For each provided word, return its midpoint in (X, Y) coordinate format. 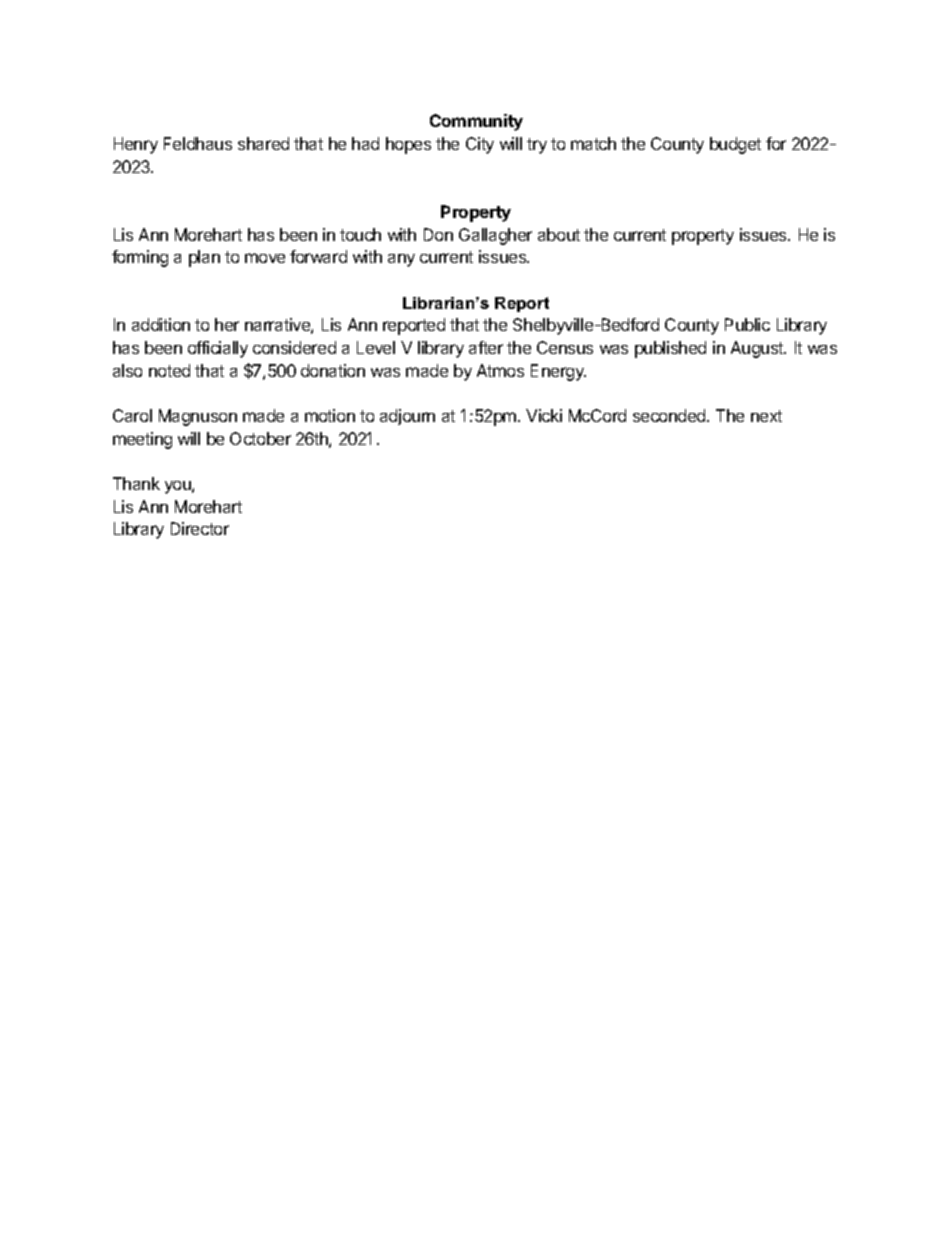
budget (735, 145)
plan (204, 258)
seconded (670, 415)
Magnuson (198, 417)
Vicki (544, 415)
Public (747, 324)
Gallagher (495, 236)
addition (161, 324)
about (559, 234)
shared (263, 143)
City (480, 145)
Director (200, 528)
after (486, 347)
